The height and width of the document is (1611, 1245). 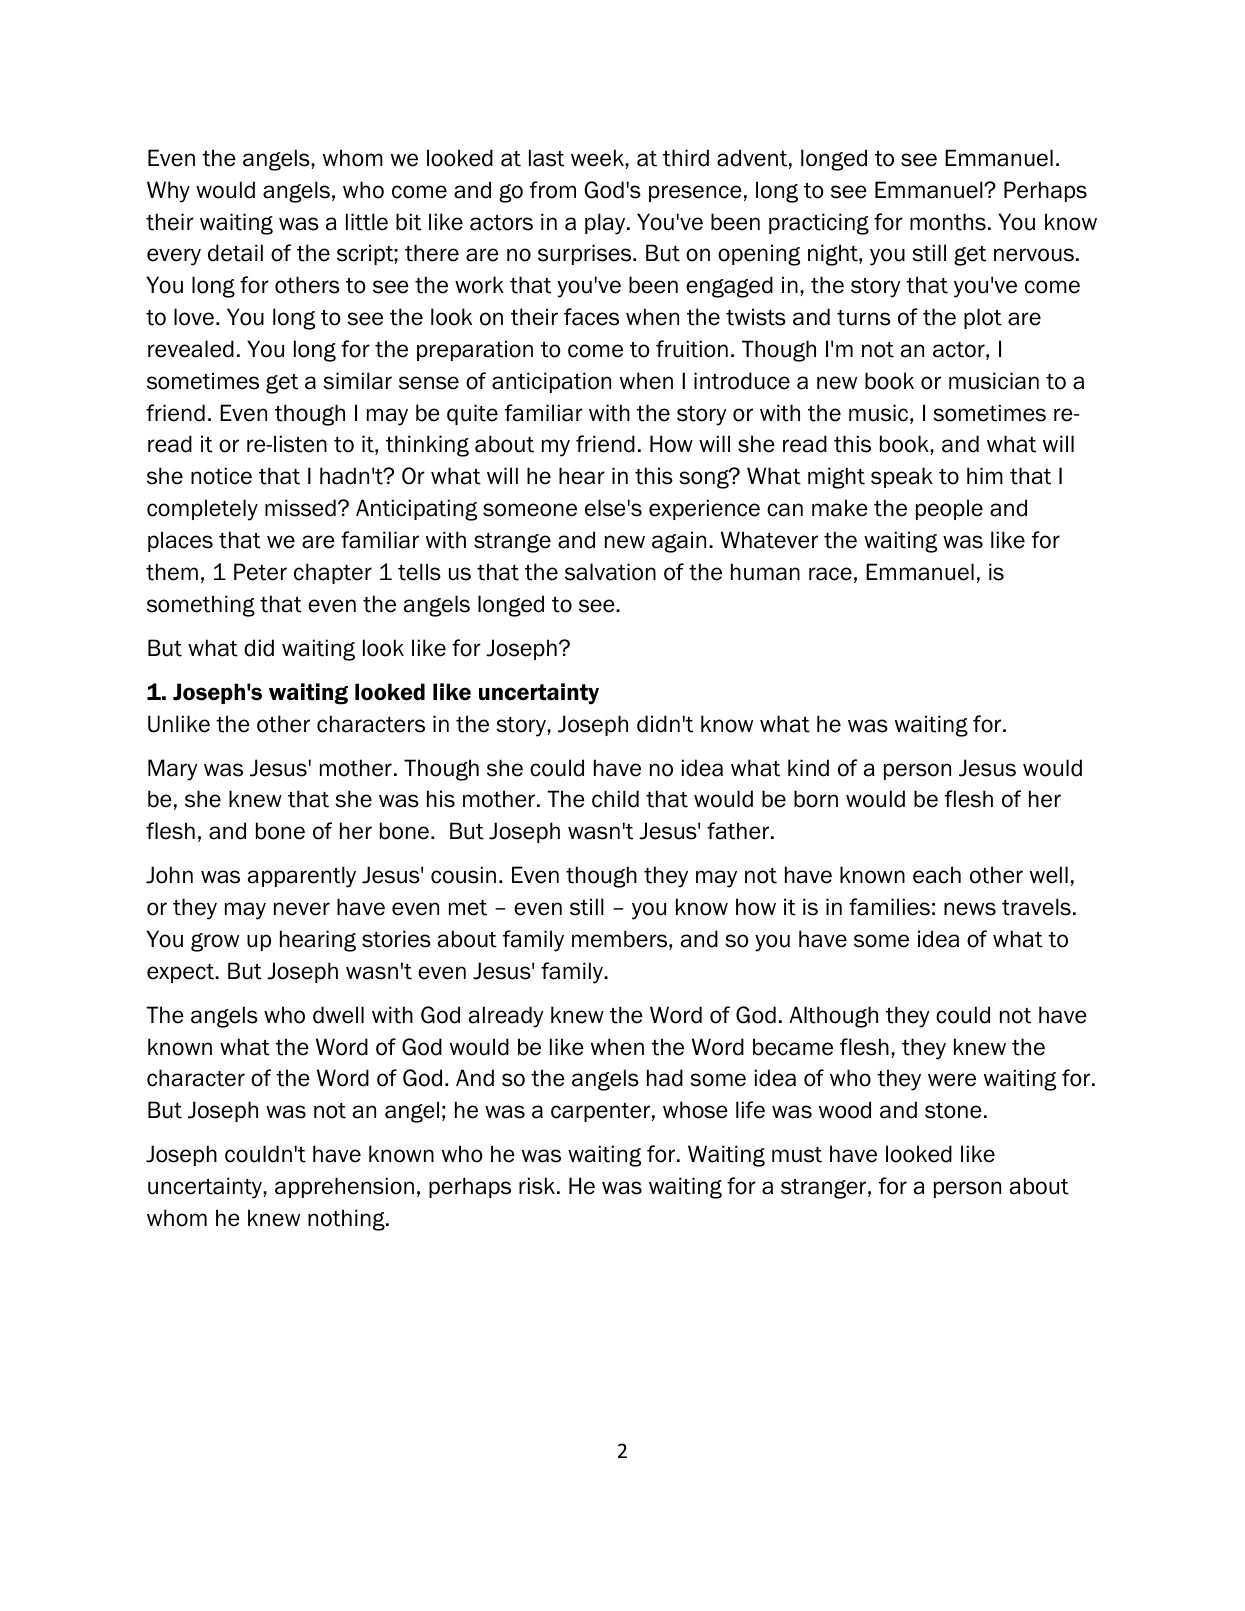 I want to click on child, so click(x=615, y=799).
